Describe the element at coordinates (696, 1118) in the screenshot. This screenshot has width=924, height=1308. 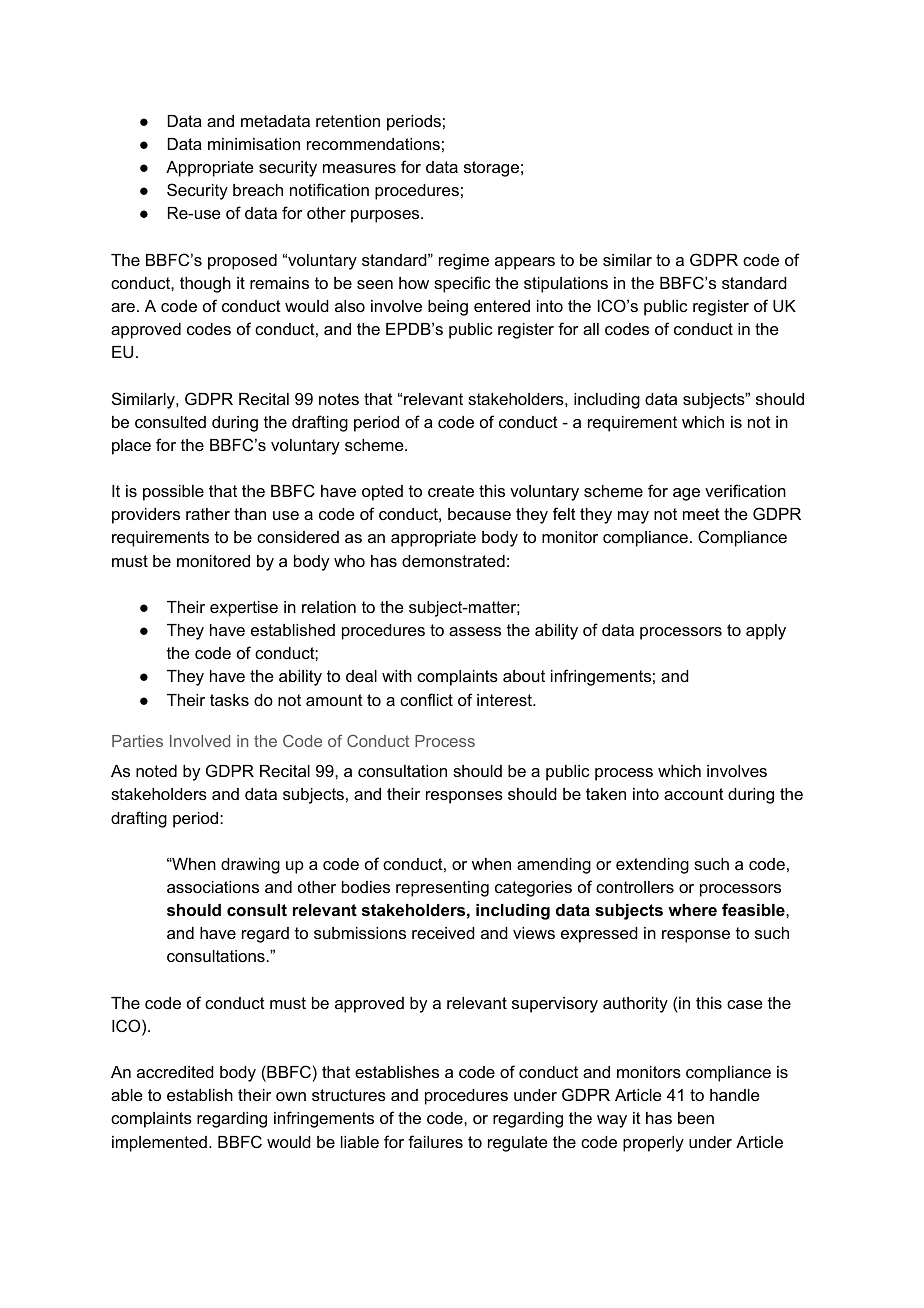
I see `been` at that location.
